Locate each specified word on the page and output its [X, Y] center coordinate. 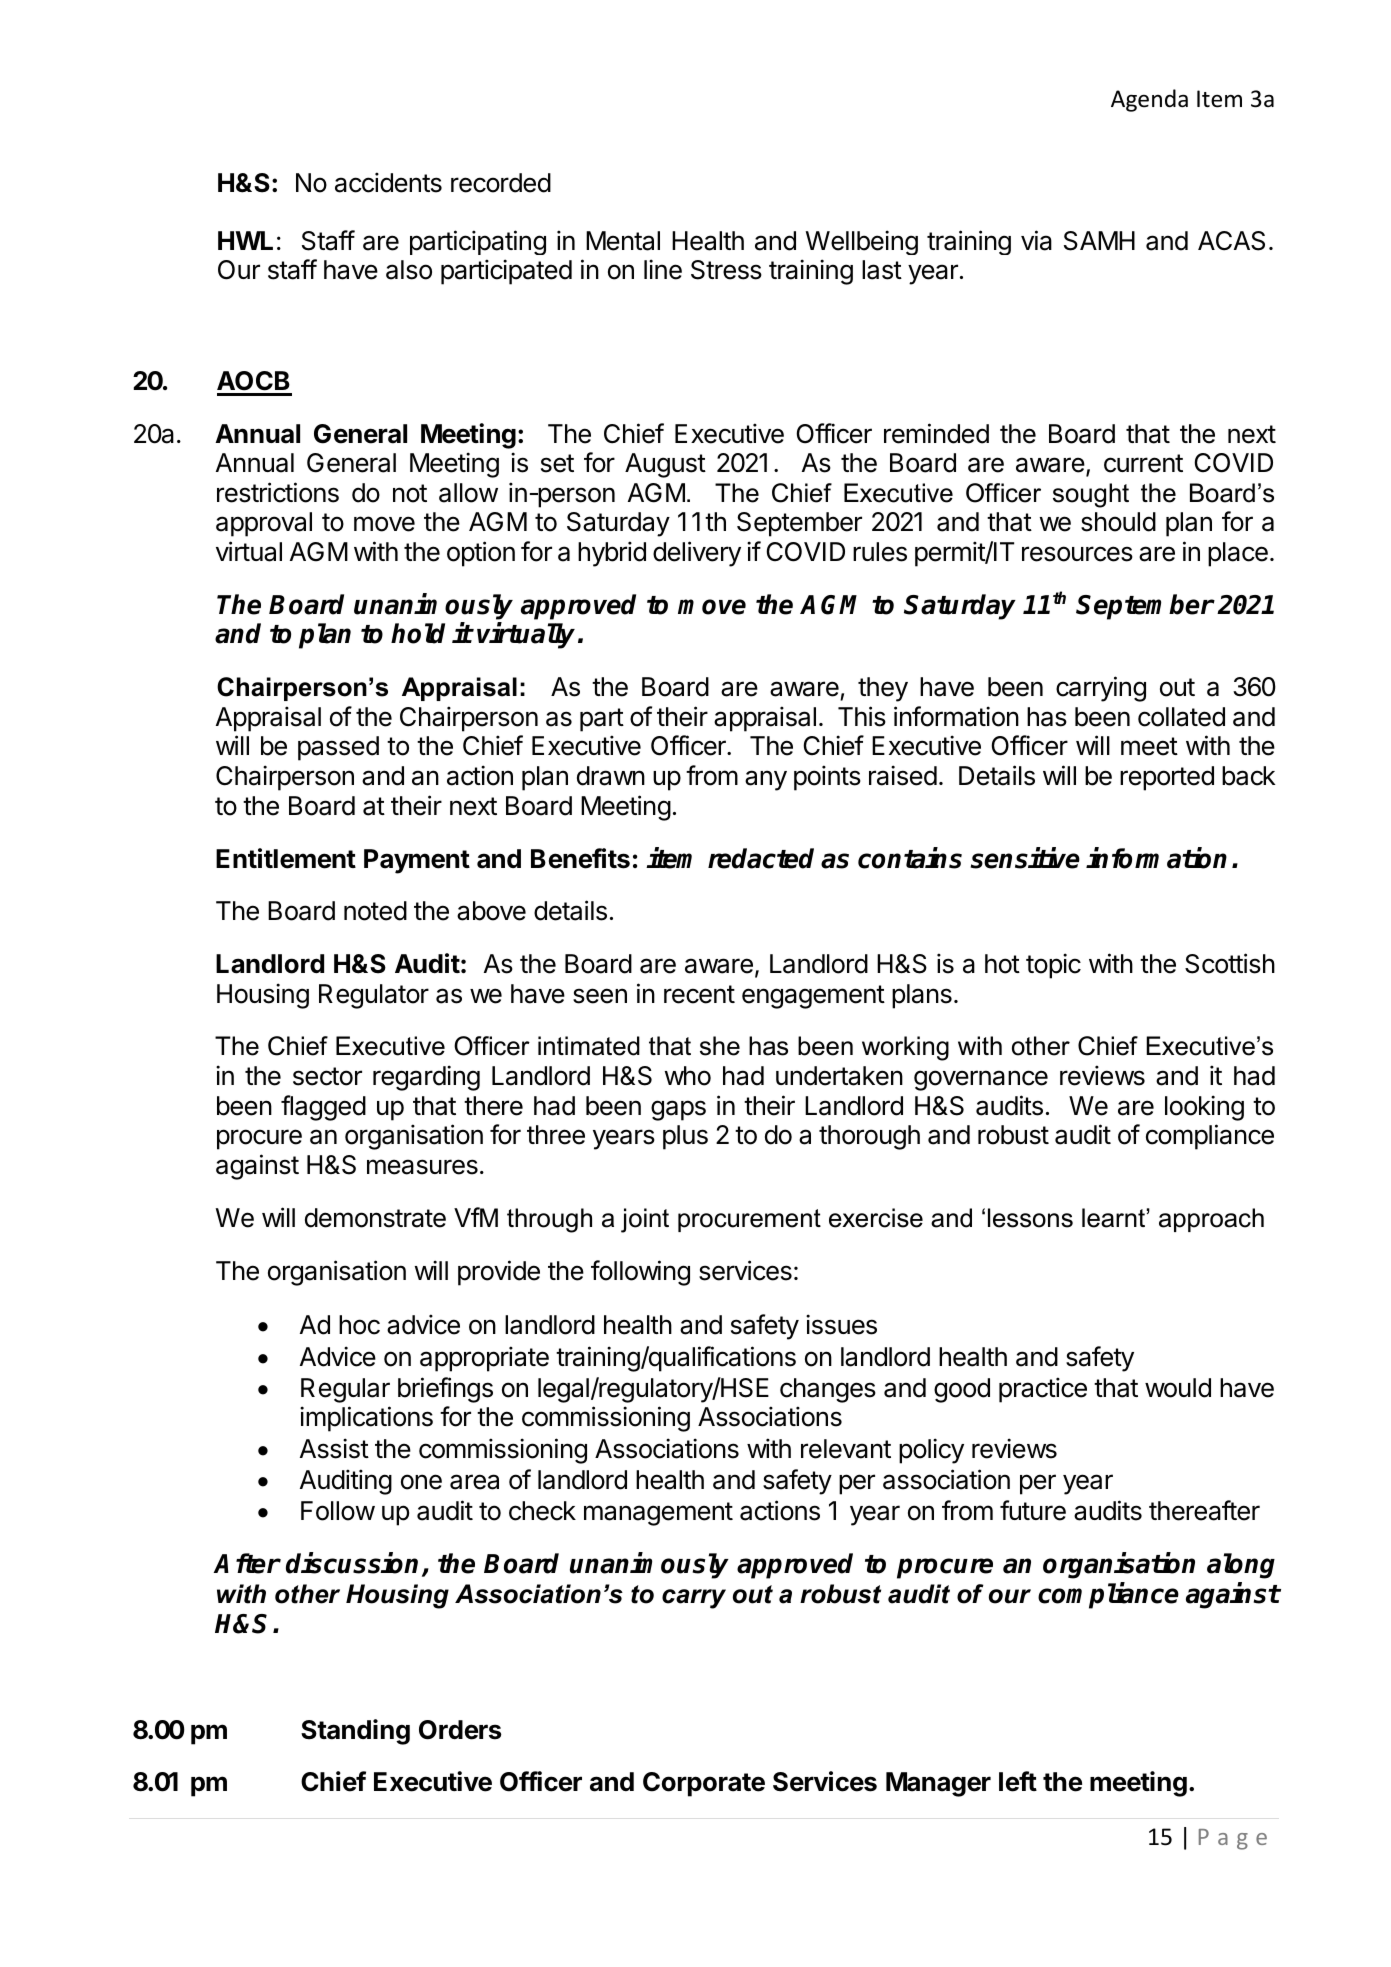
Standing [355, 1732]
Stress [726, 270]
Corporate [704, 1784]
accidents [388, 182]
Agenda [1149, 100]
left [1018, 1781]
